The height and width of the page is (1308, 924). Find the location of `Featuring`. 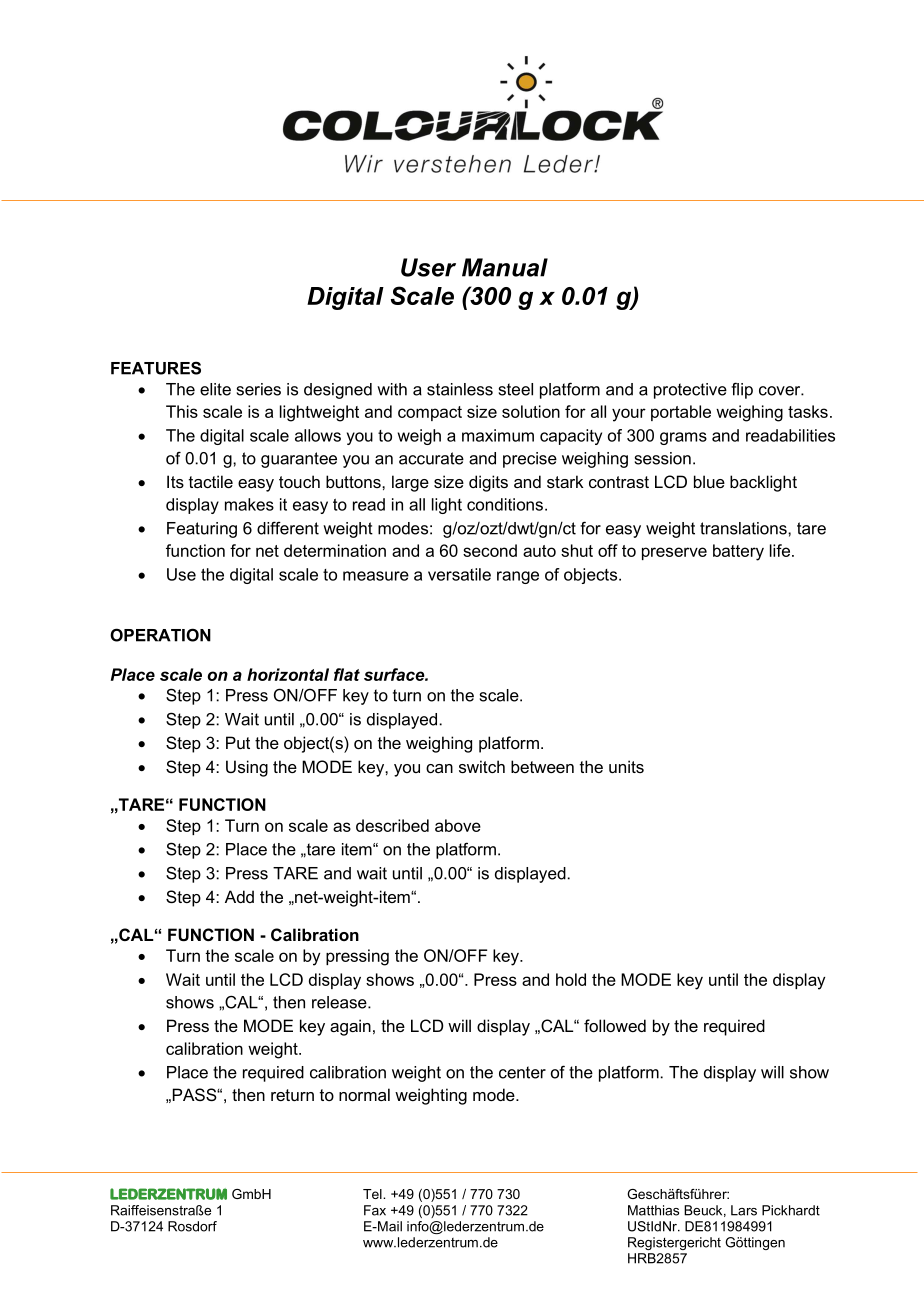

Featuring is located at coordinates (202, 530).
